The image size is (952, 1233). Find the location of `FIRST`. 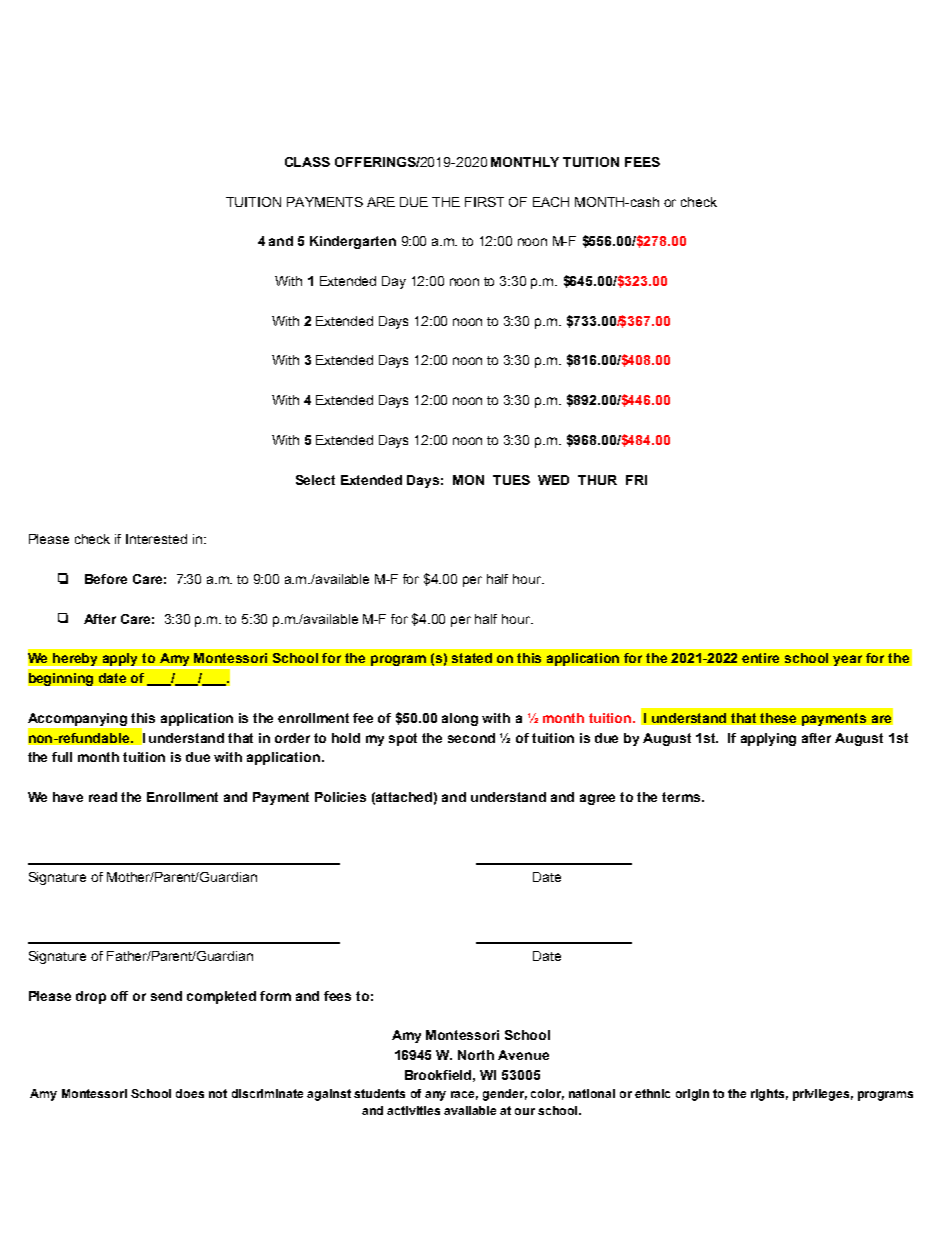

FIRST is located at coordinates (484, 202).
